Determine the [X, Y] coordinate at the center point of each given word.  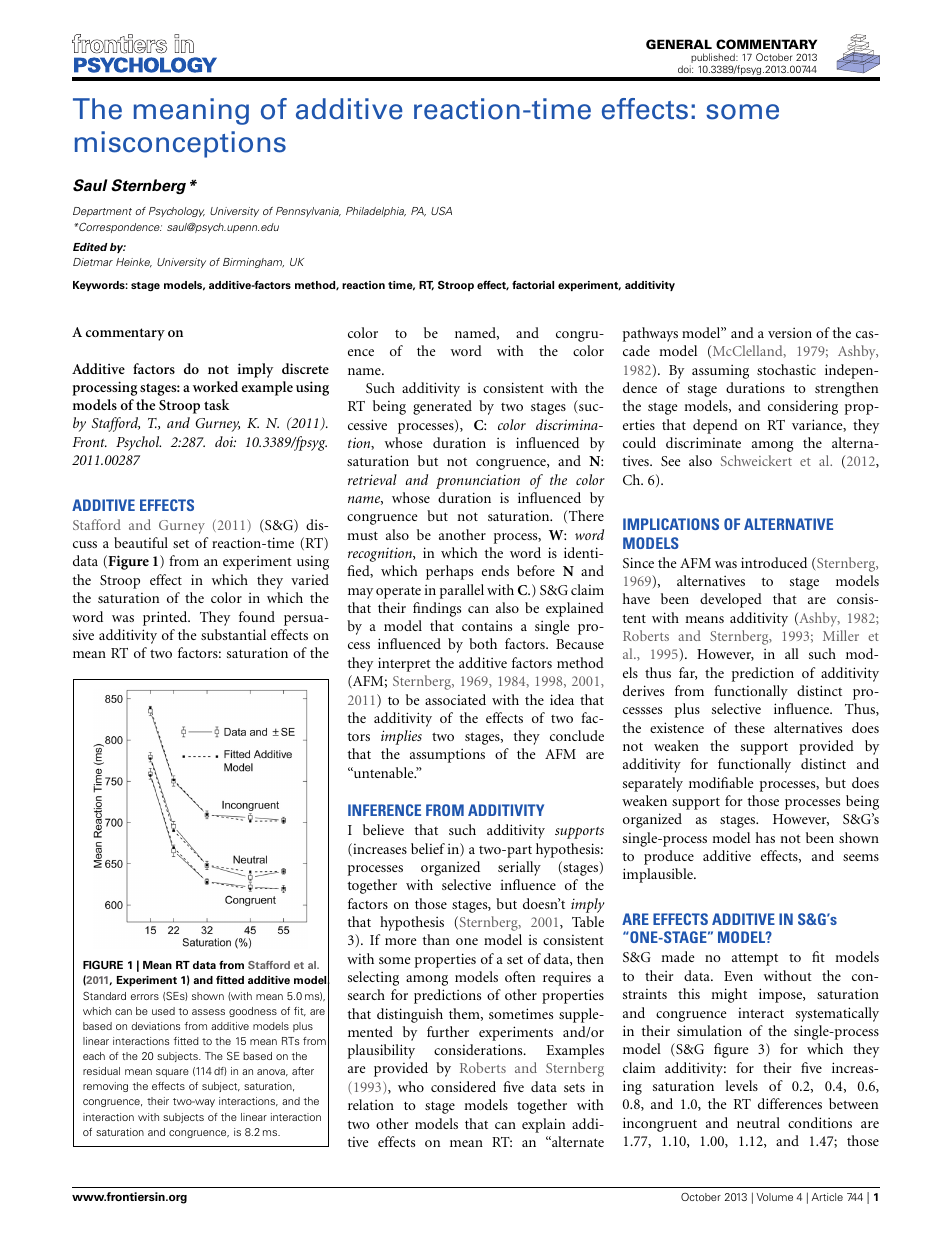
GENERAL [679, 44]
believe [383, 829]
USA [441, 211]
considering [803, 407]
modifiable [721, 782]
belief [428, 848]
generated [442, 407]
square [172, 1073]
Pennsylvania [308, 212]
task [216, 404]
